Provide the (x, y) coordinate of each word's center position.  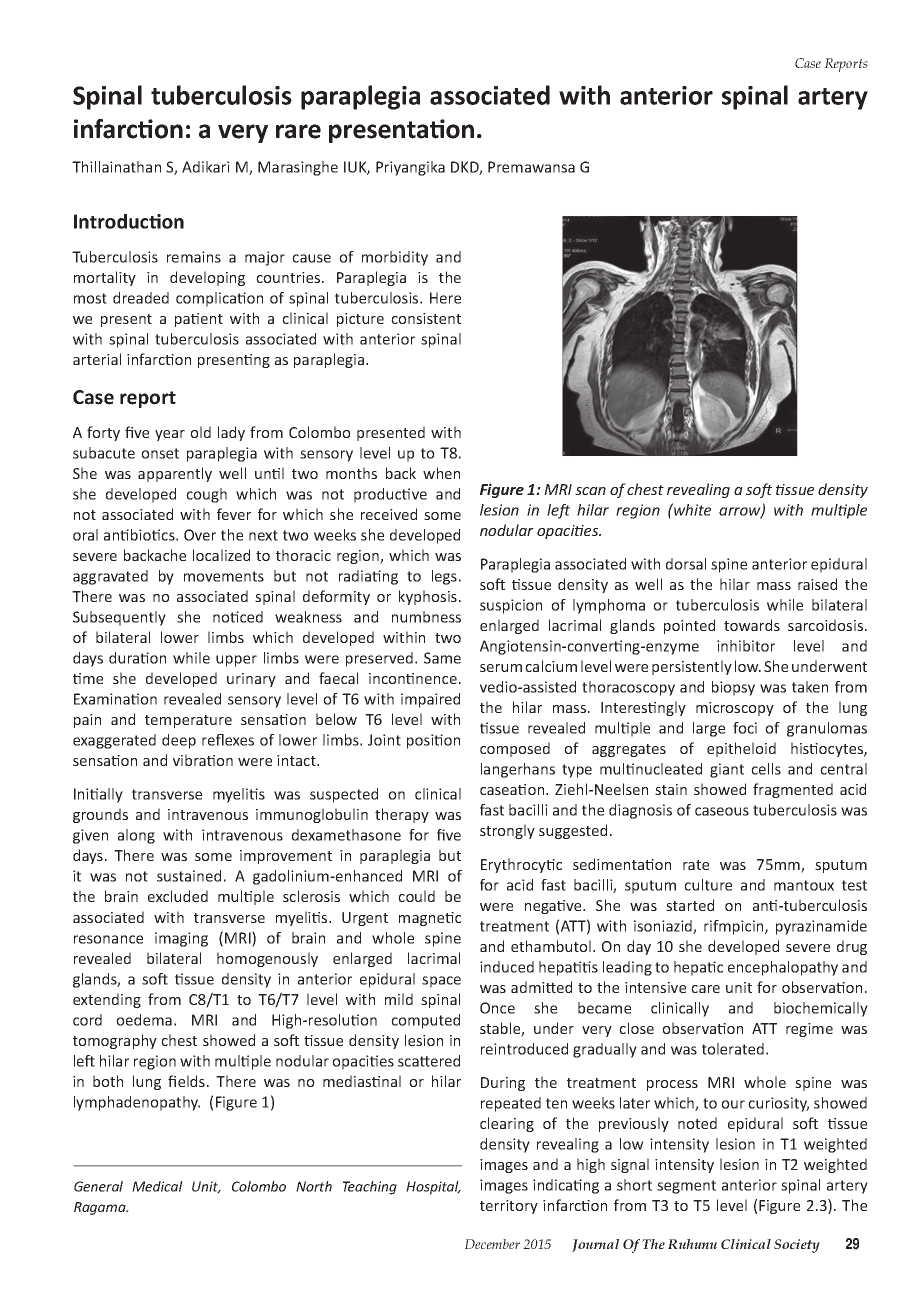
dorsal (686, 564)
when (441, 473)
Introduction (129, 221)
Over (200, 535)
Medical (157, 1186)
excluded (178, 896)
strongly (507, 831)
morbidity (395, 258)
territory (509, 1207)
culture (708, 885)
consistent (426, 318)
